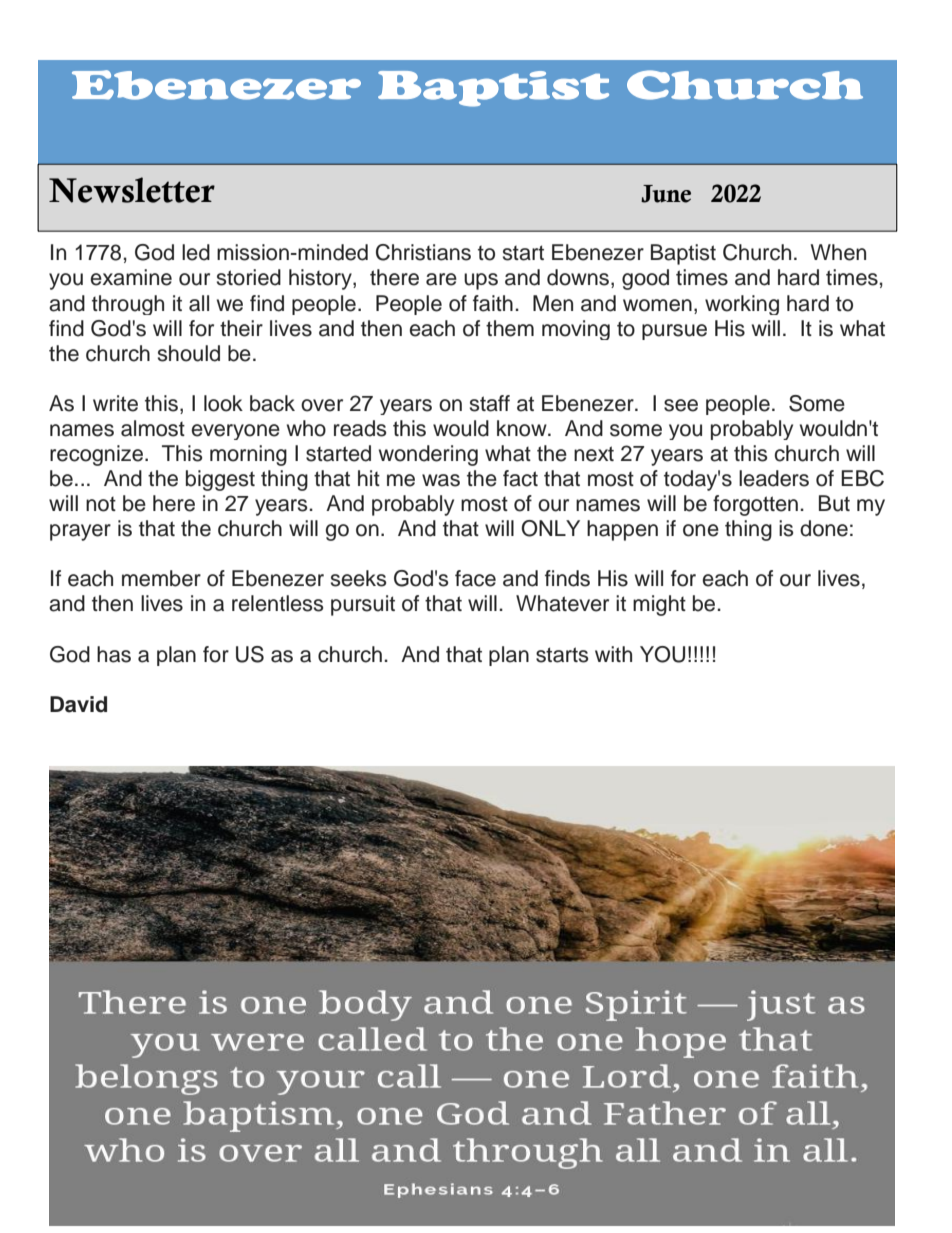 The width and height of the screenshot is (952, 1233). What do you see at coordinates (700, 194) in the screenshot?
I see `December` at bounding box center [700, 194].
